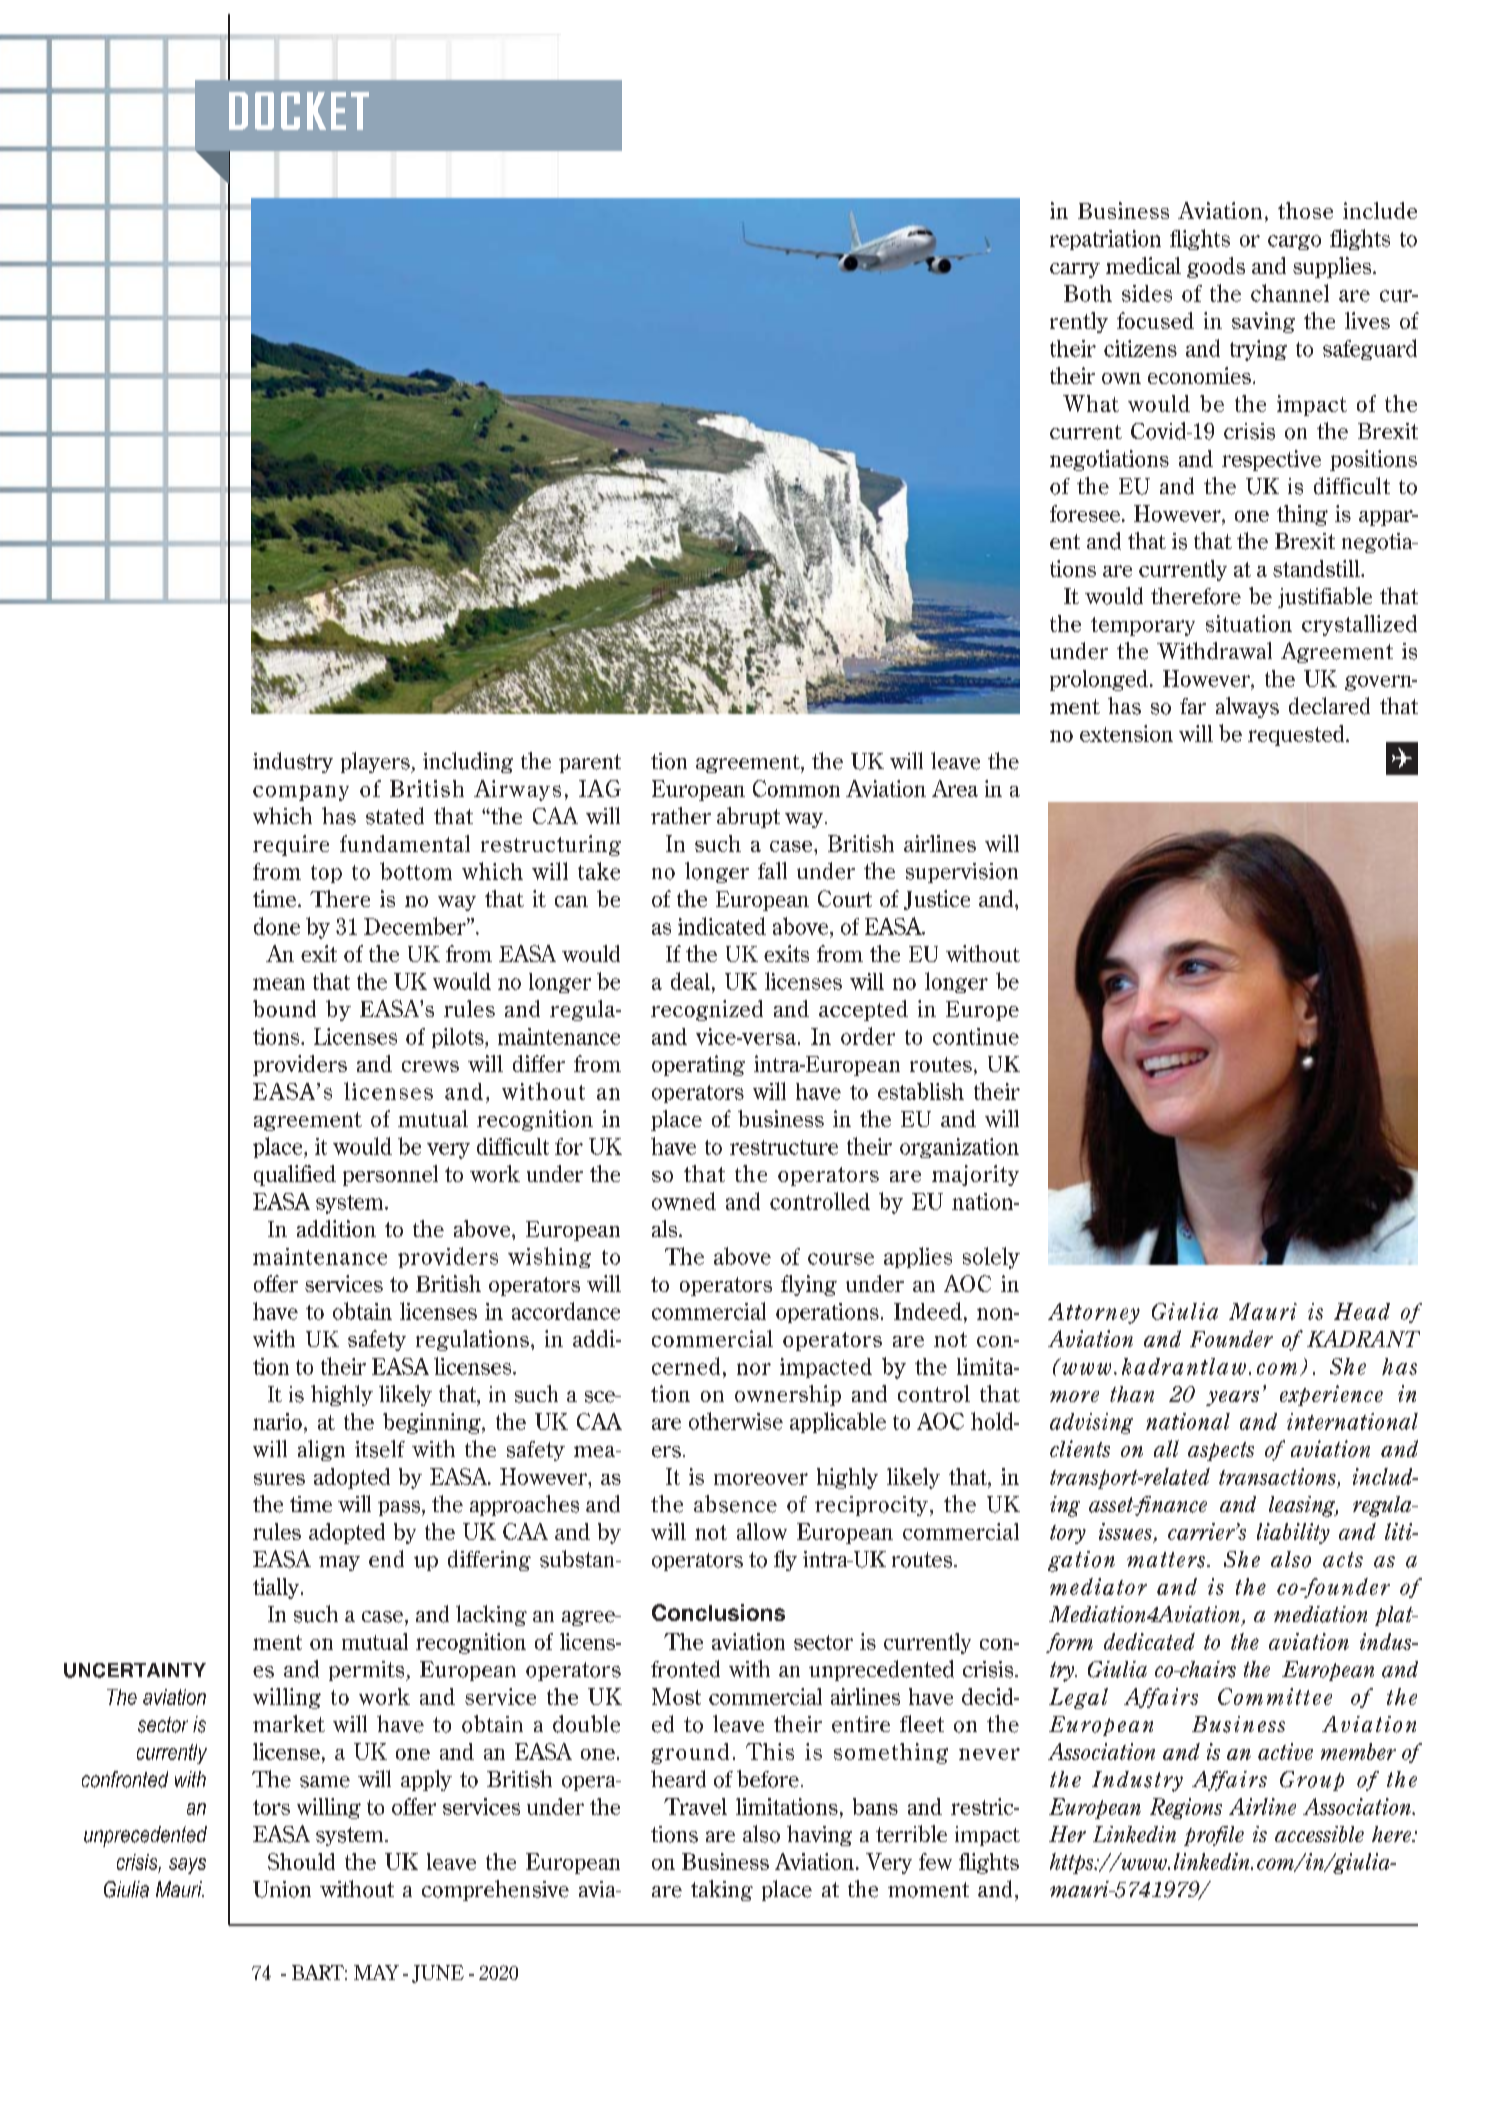 The image size is (1489, 2106). I want to click on Union, so click(282, 1889).
